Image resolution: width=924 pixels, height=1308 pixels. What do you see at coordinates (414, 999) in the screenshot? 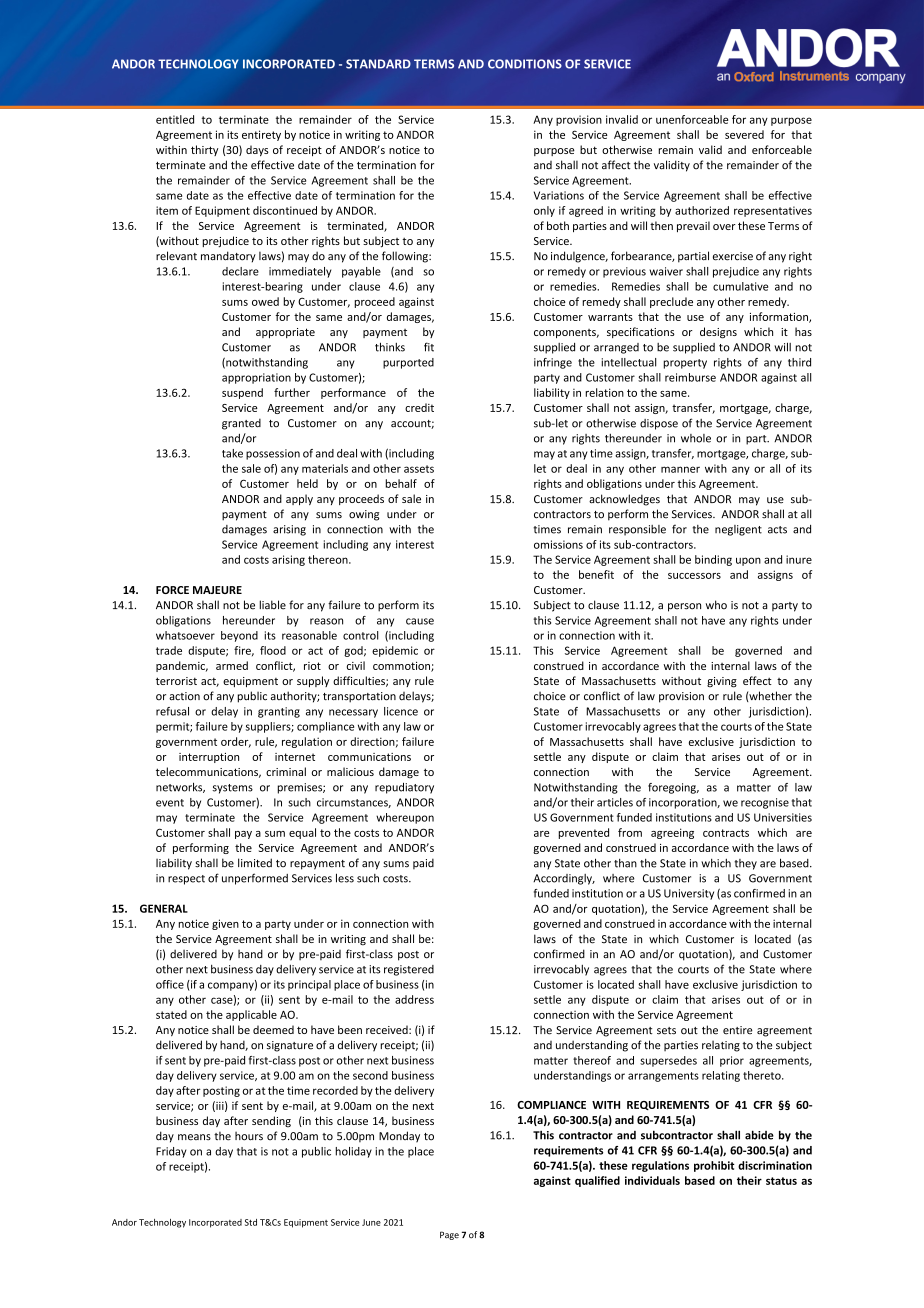
I see `address` at bounding box center [414, 999].
